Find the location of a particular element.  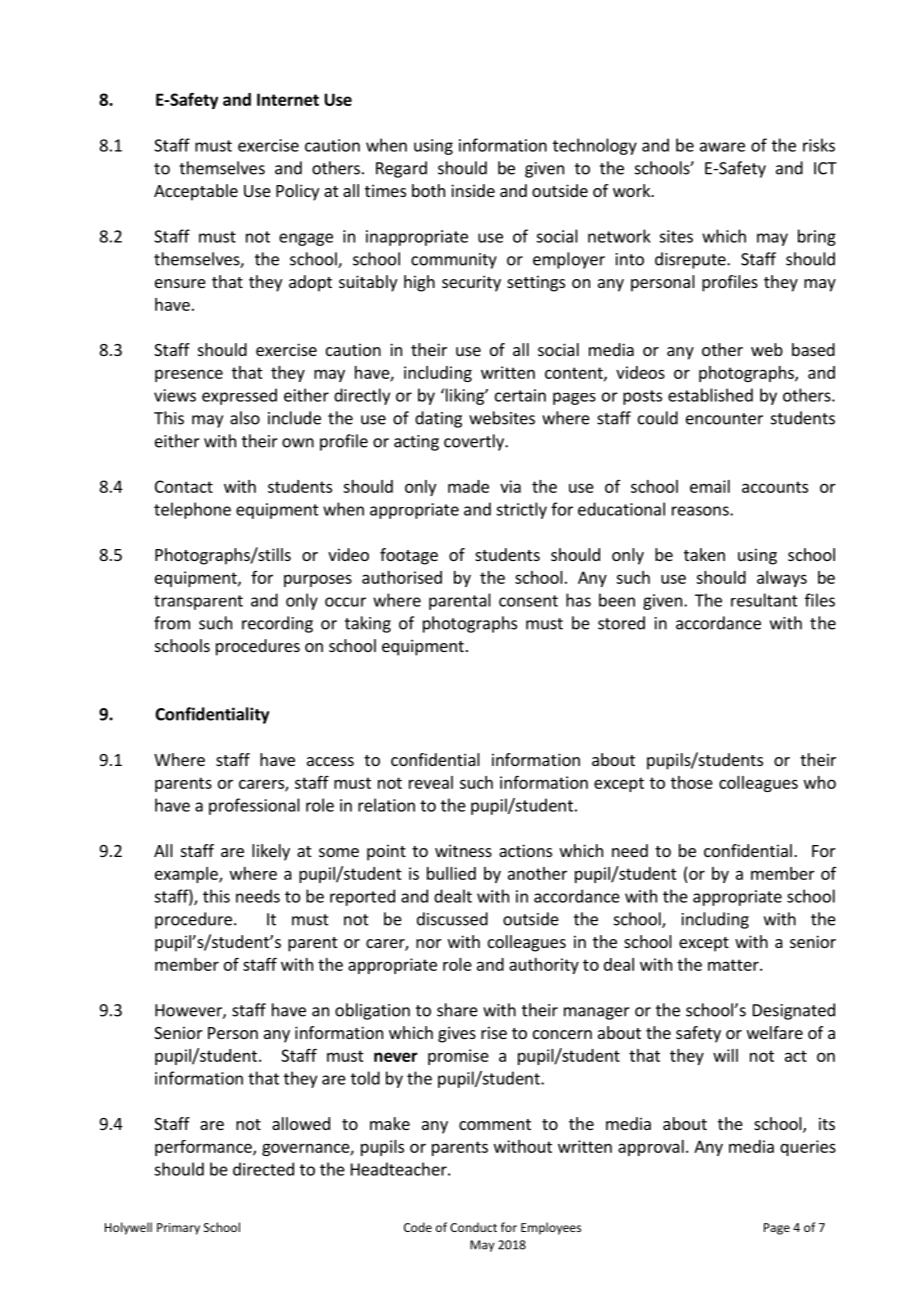

recording is located at coordinates (277, 624).
